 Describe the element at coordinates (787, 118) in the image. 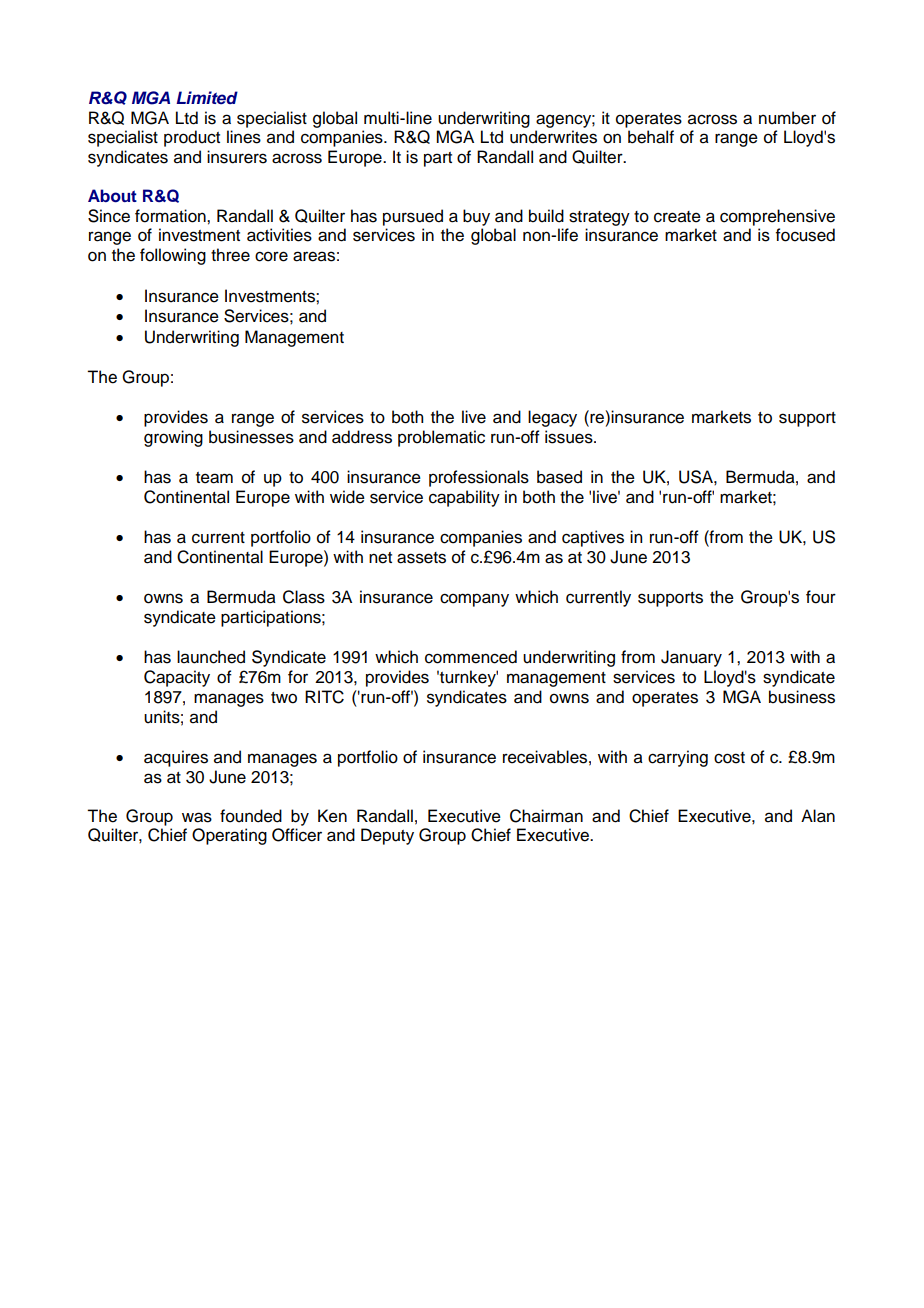

I see `number` at that location.
